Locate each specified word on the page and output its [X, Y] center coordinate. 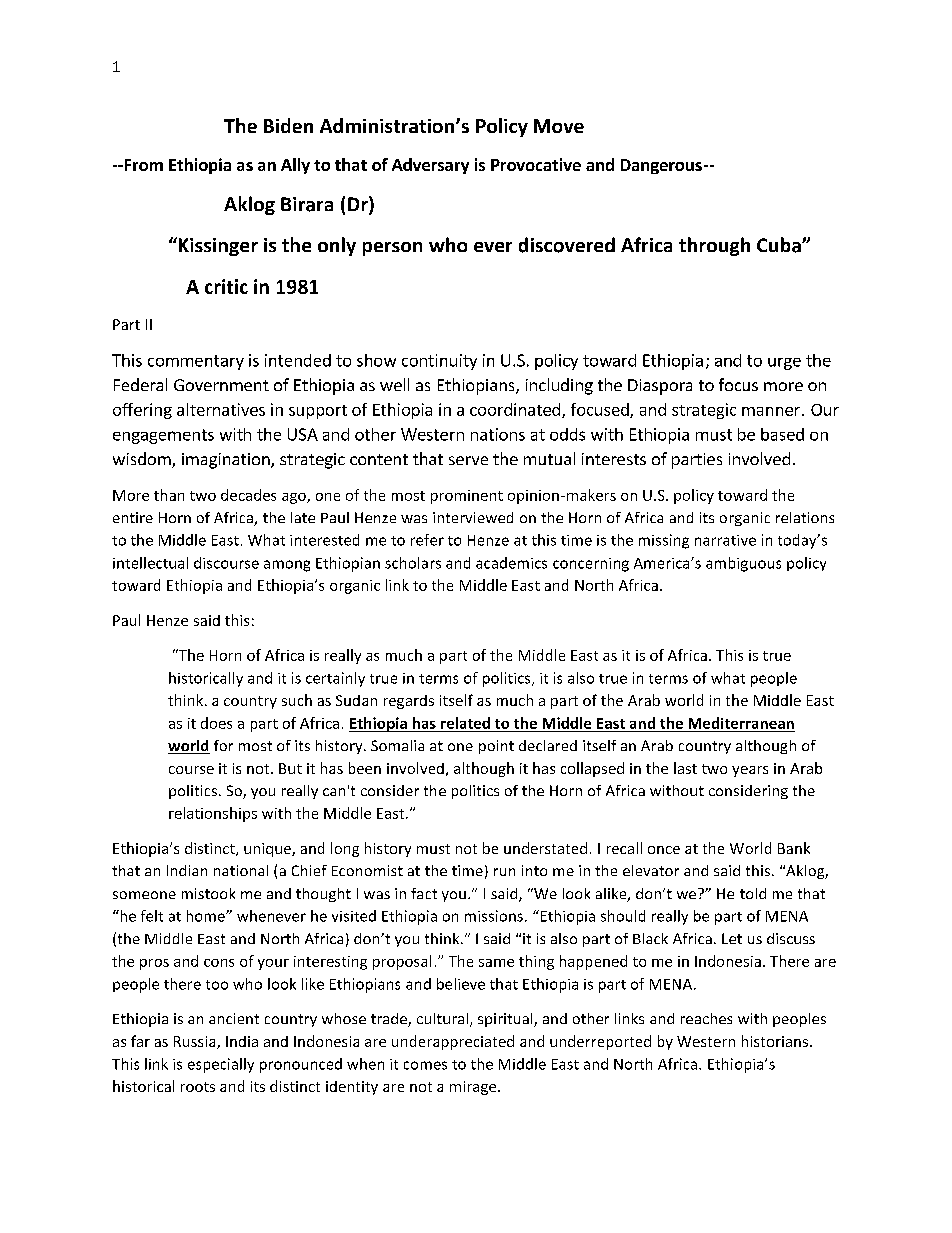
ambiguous [743, 564]
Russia [196, 1042]
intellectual [150, 563]
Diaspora [660, 387]
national [241, 870]
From [142, 165]
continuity [439, 362]
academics [511, 563]
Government [221, 385]
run [504, 872]
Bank [794, 848]
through [714, 246]
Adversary [430, 166]
